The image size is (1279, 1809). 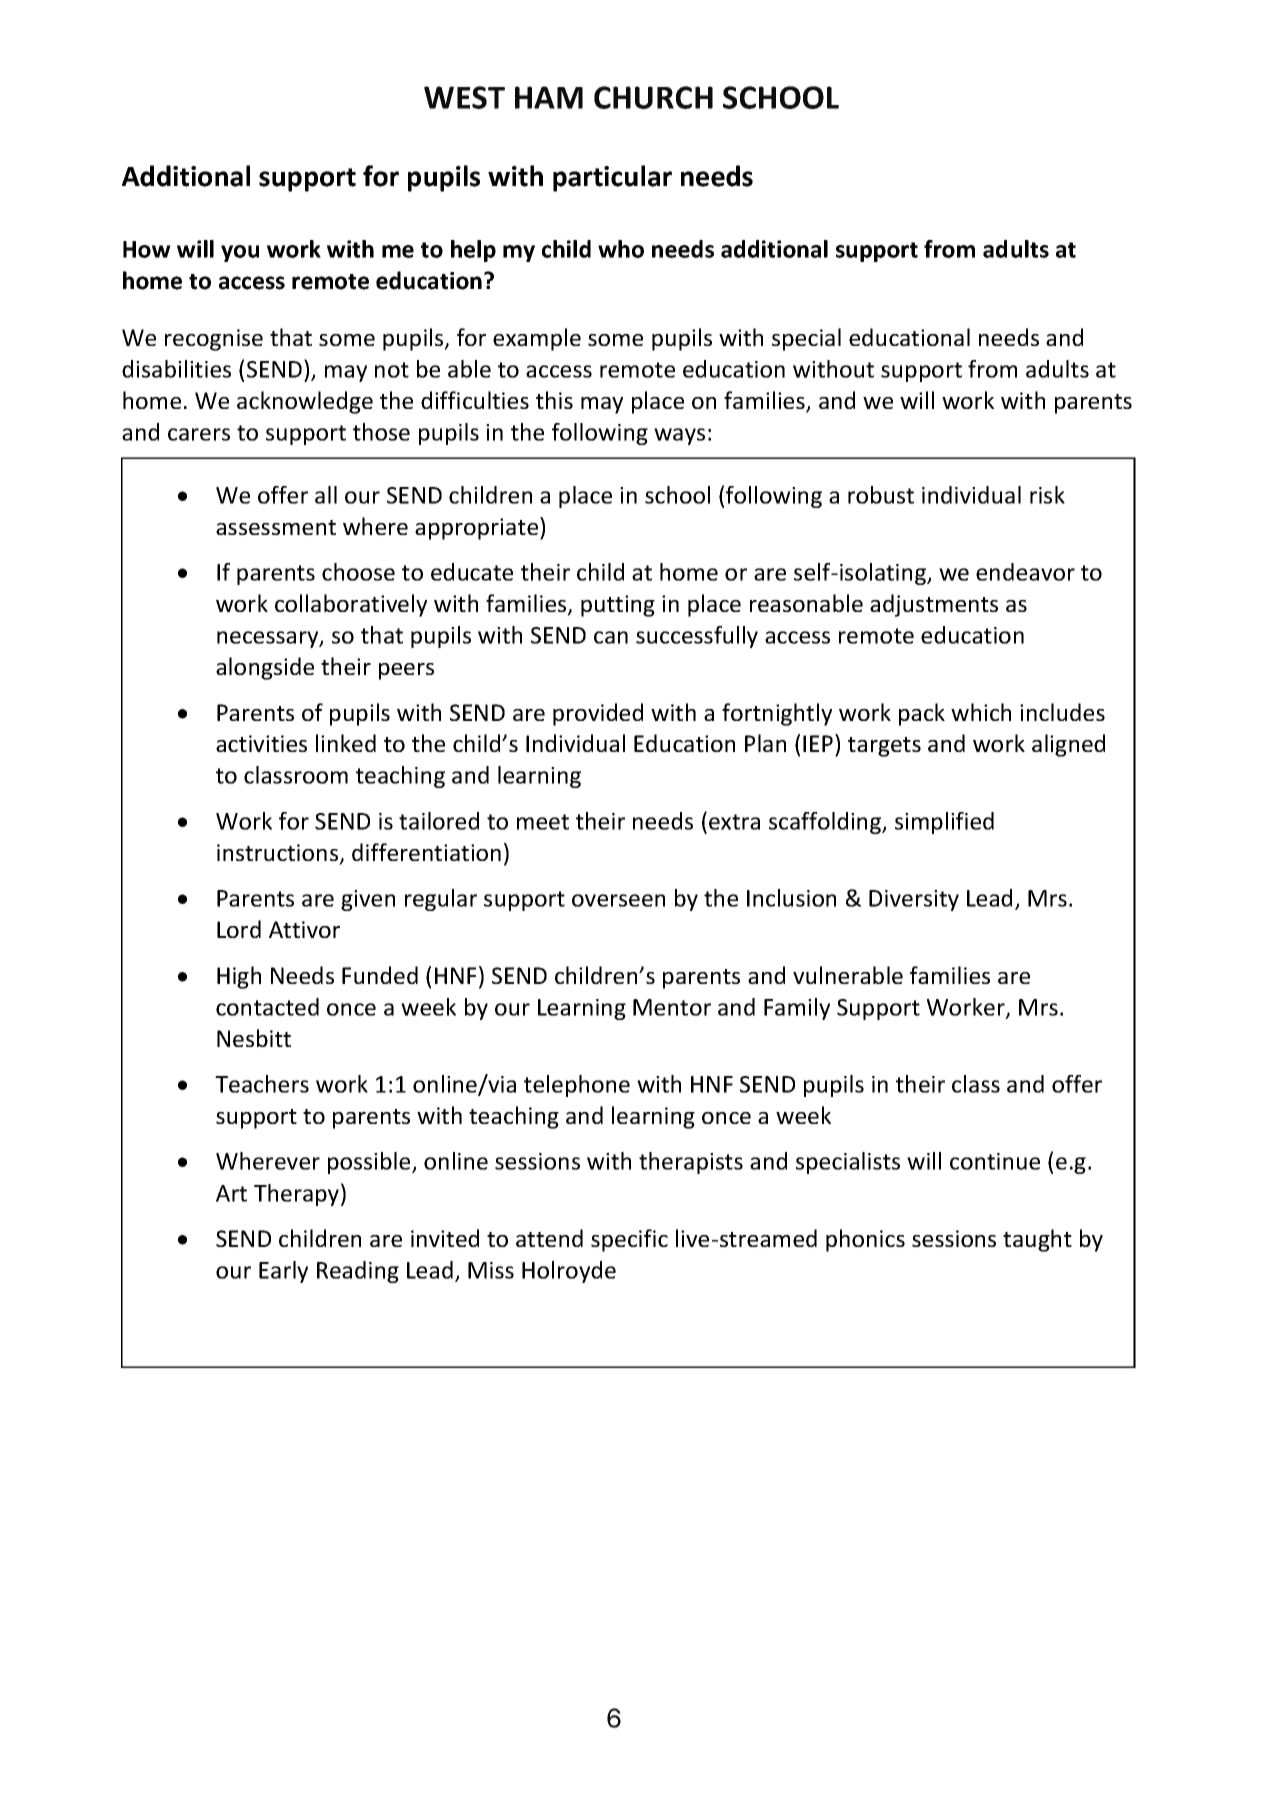 What do you see at coordinates (612, 178) in the screenshot?
I see `particular` at bounding box center [612, 178].
